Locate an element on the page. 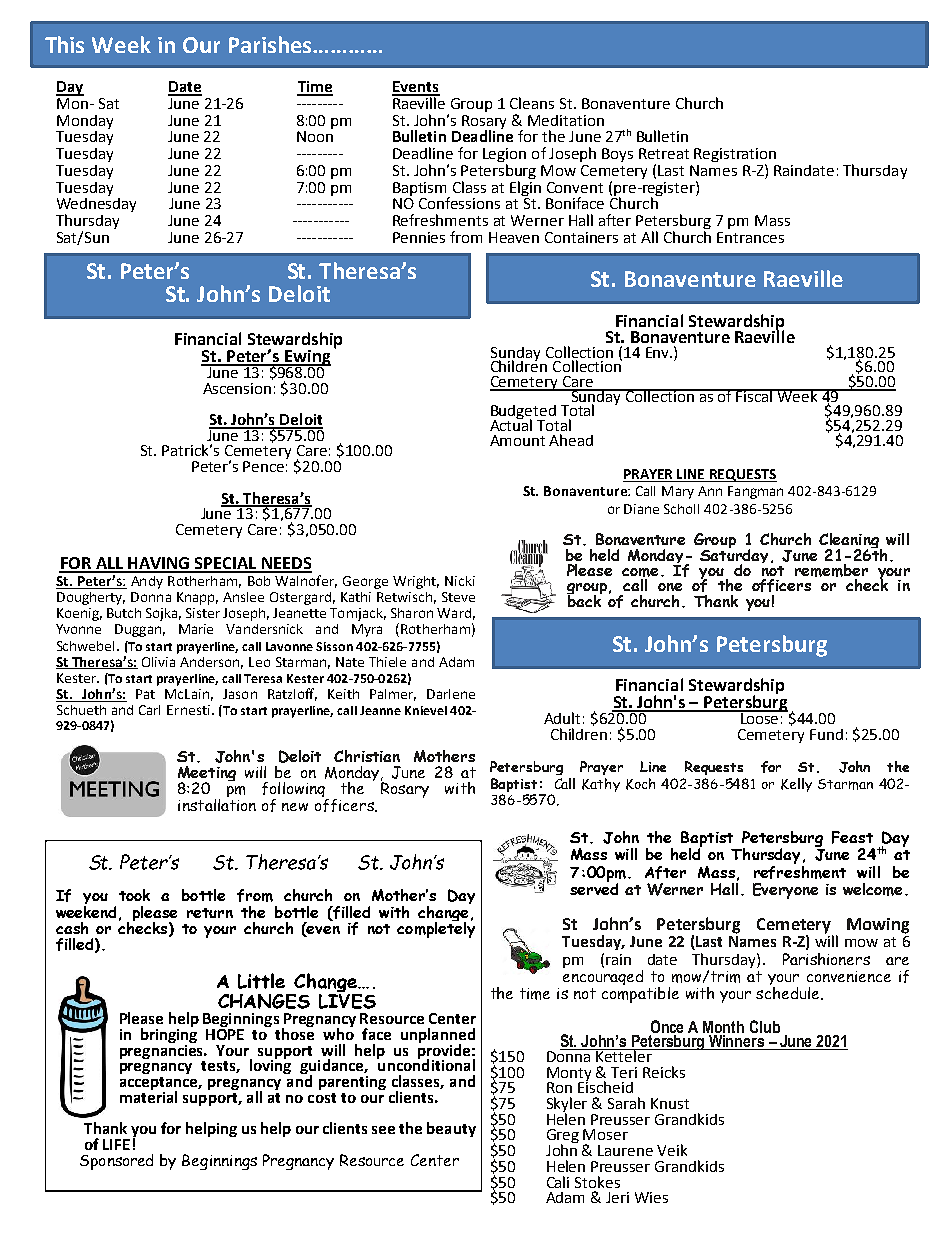  Christian is located at coordinates (367, 756).
